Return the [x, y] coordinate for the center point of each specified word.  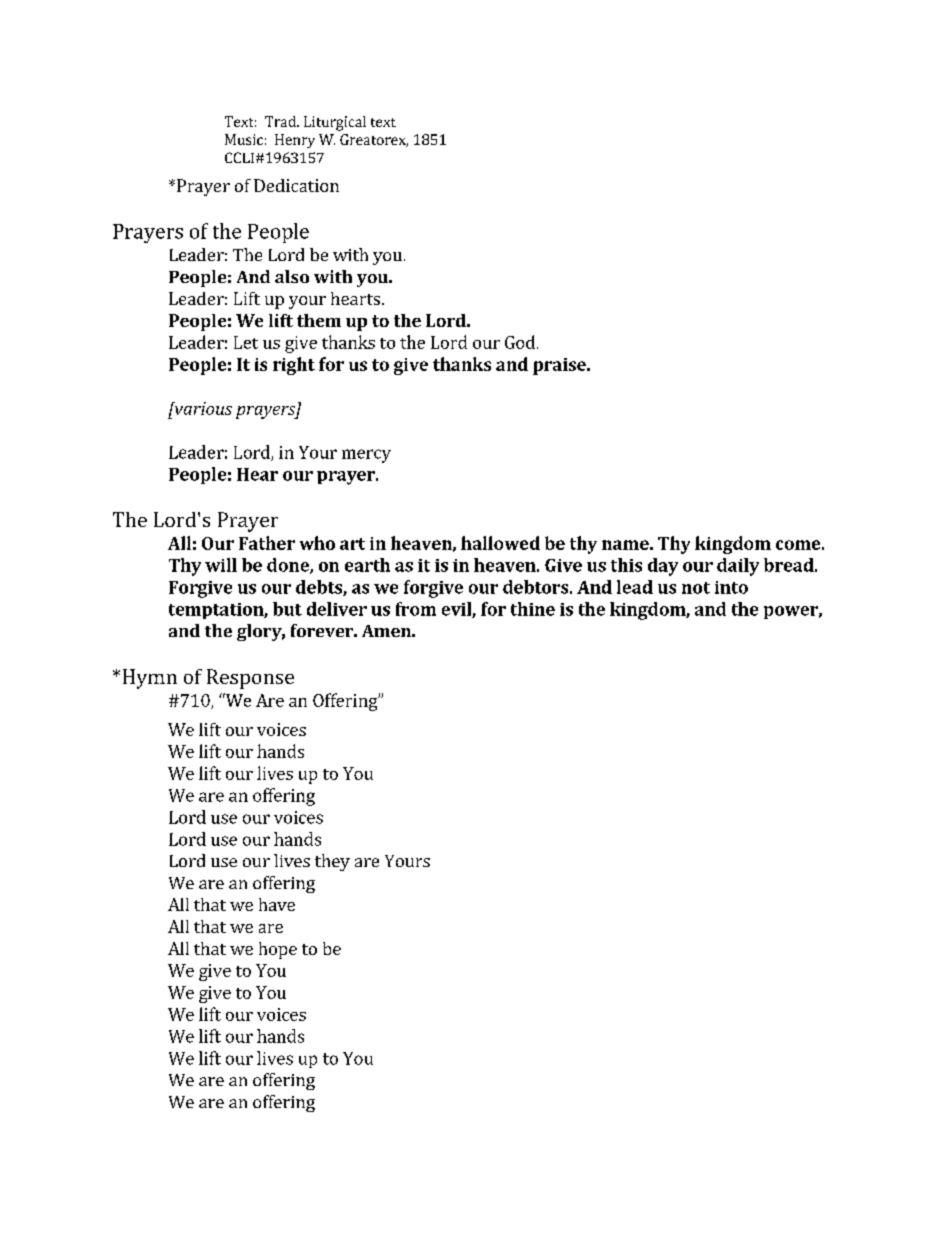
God [520, 342]
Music [244, 139]
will [221, 565]
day [663, 567]
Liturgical [335, 123]
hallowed [500, 543]
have [277, 904]
